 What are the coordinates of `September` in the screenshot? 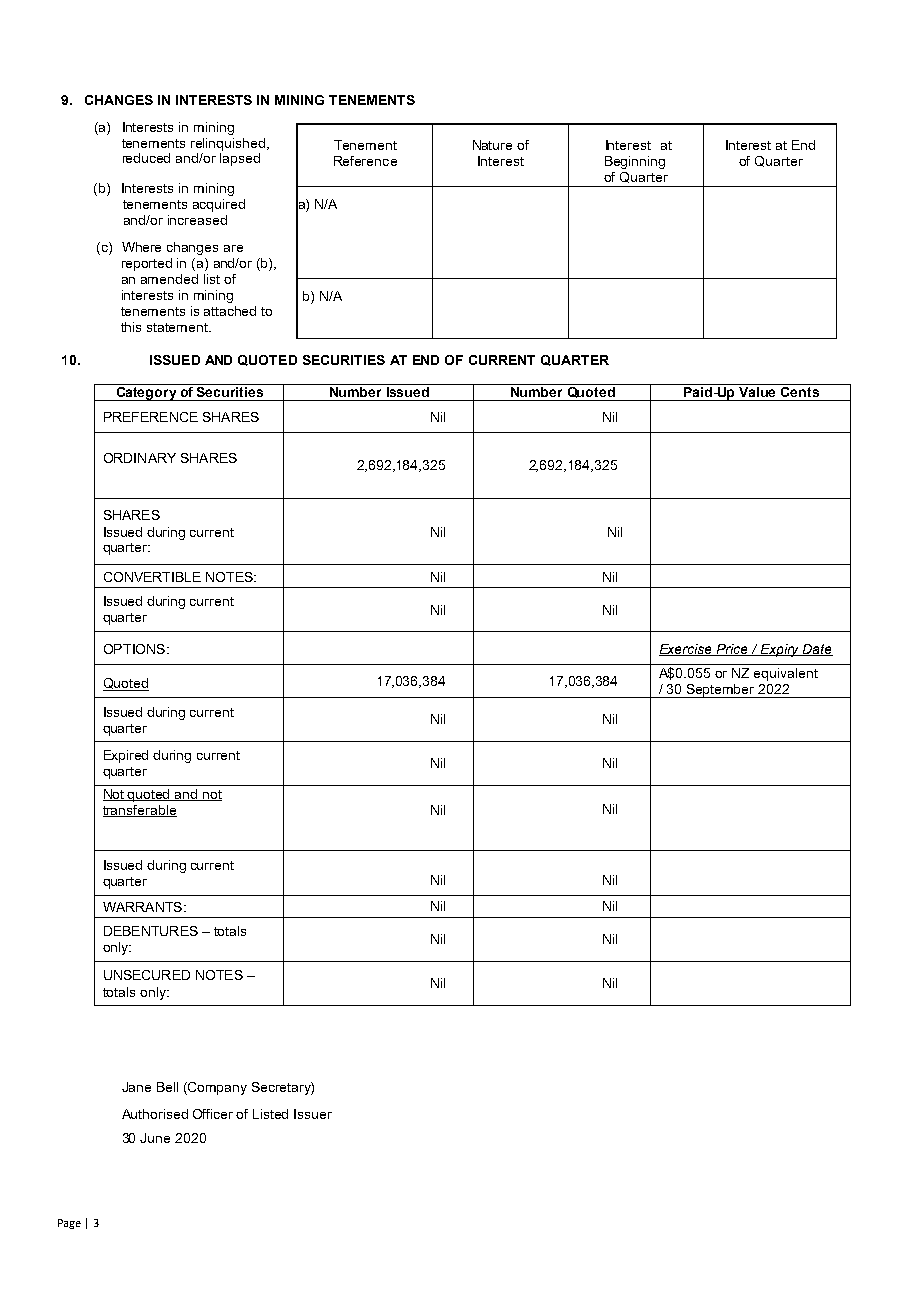 It's located at (721, 691).
